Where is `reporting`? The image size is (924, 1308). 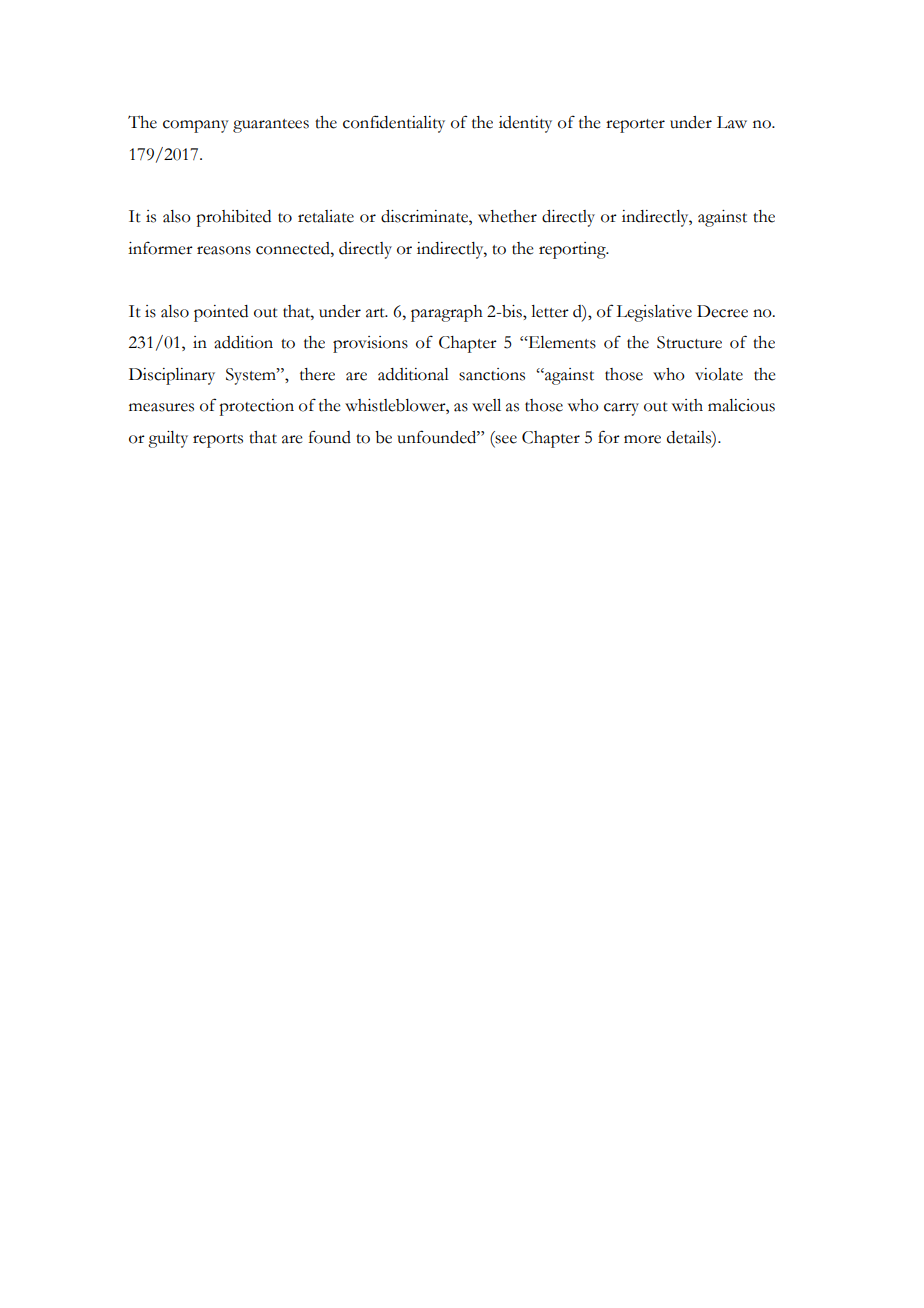 reporting is located at coordinates (573, 250).
